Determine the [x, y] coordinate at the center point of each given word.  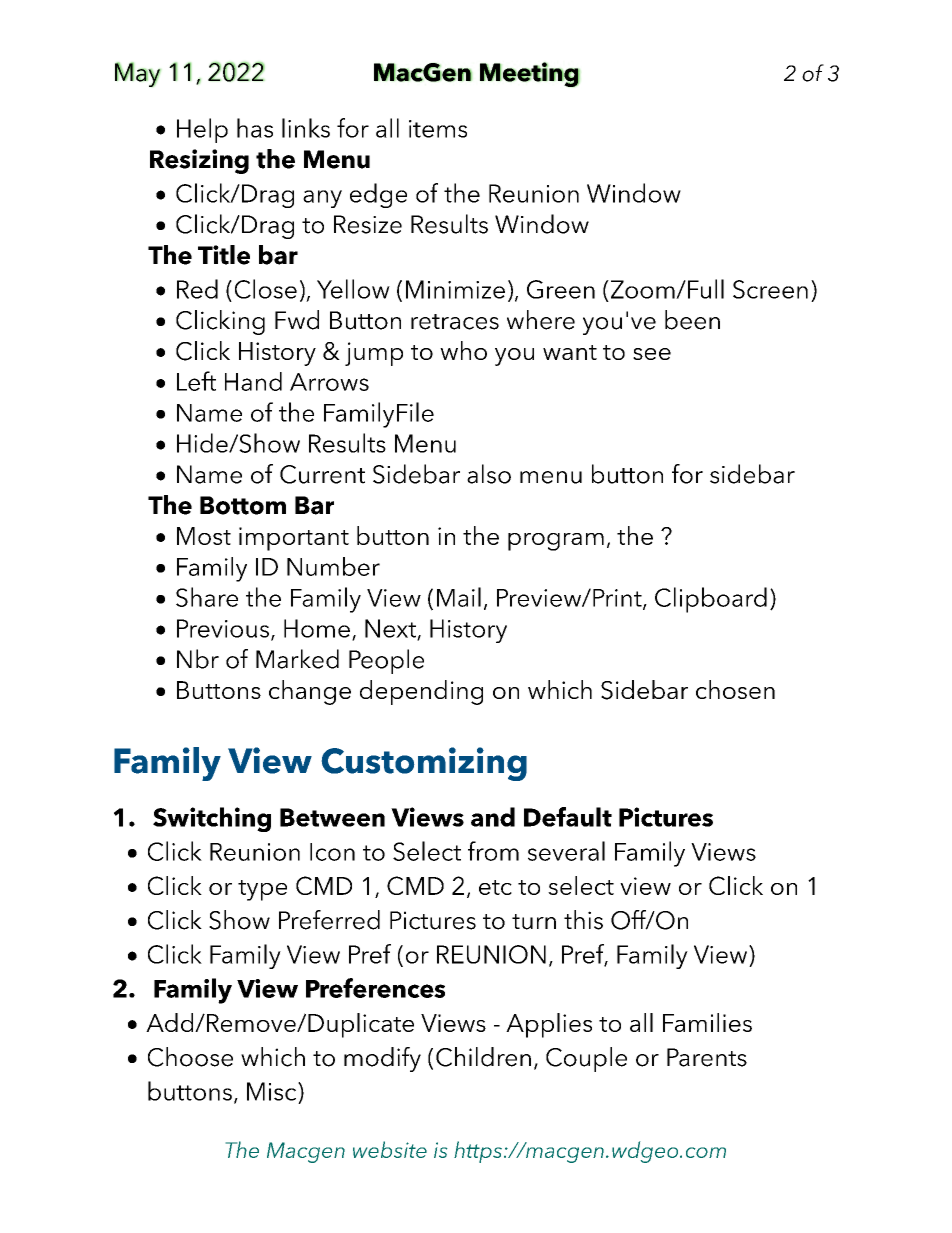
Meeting [530, 74]
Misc [273, 1091]
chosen [735, 689]
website [390, 1149]
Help [202, 130]
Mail [459, 597]
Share [207, 597]
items [438, 129]
